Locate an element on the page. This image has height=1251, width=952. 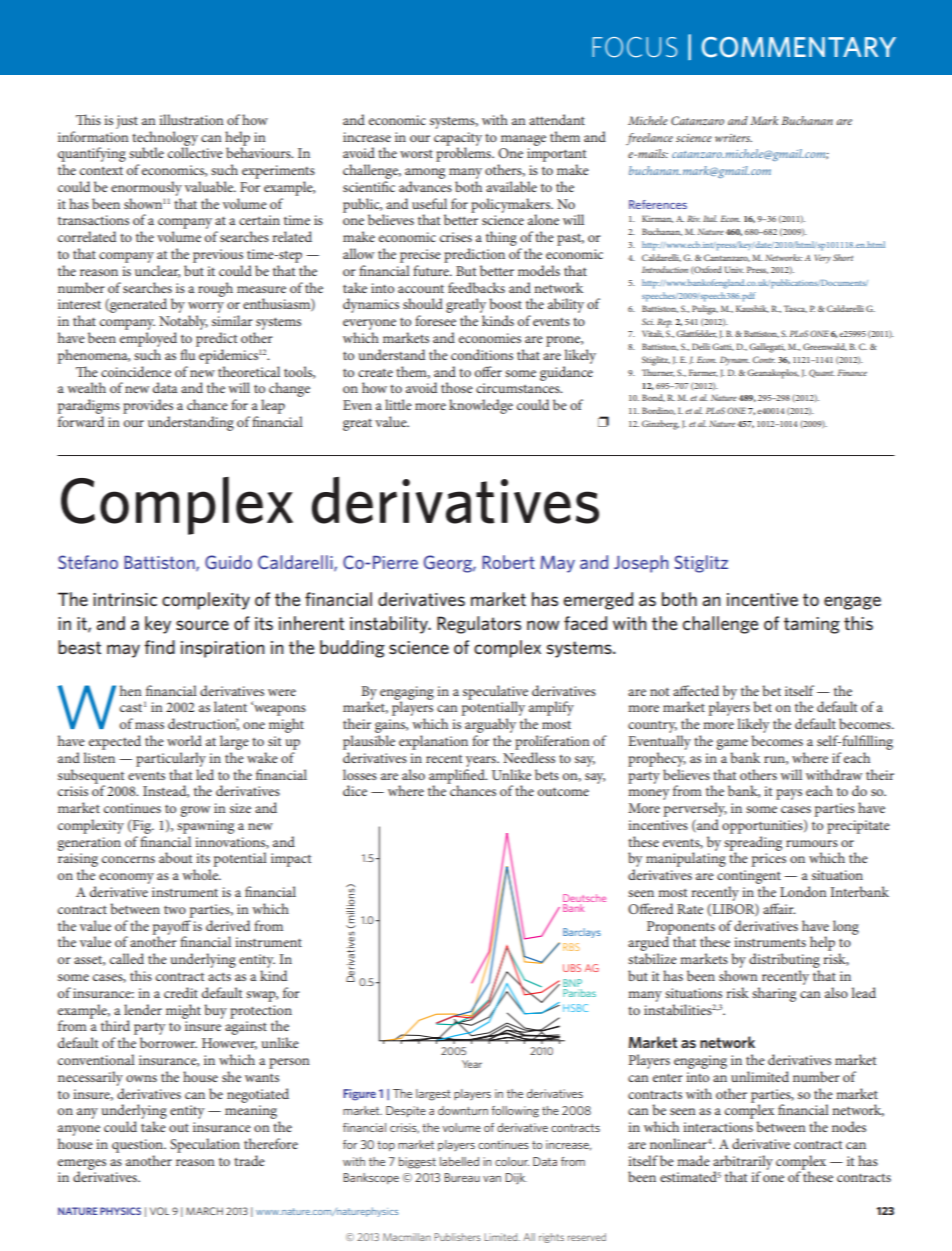
capacity is located at coordinates (458, 140).
